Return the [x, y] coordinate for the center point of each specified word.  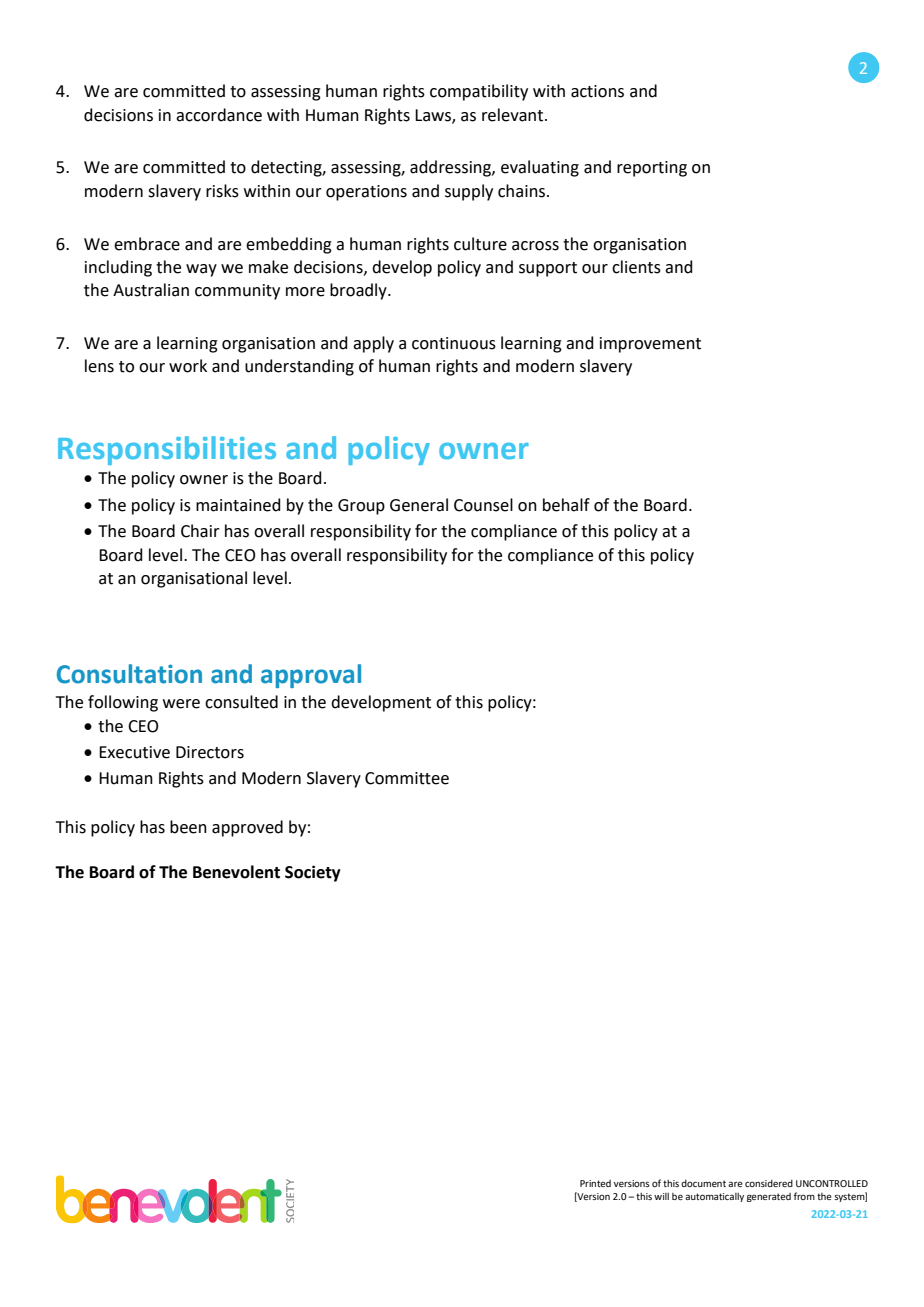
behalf [566, 505]
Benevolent [236, 872]
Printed [595, 1183]
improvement [650, 345]
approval [311, 676]
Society [313, 873]
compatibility [479, 92]
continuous [454, 343]
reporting [652, 169]
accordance [219, 115]
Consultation [129, 674]
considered [769, 1183]
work [188, 366]
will [661, 1196]
